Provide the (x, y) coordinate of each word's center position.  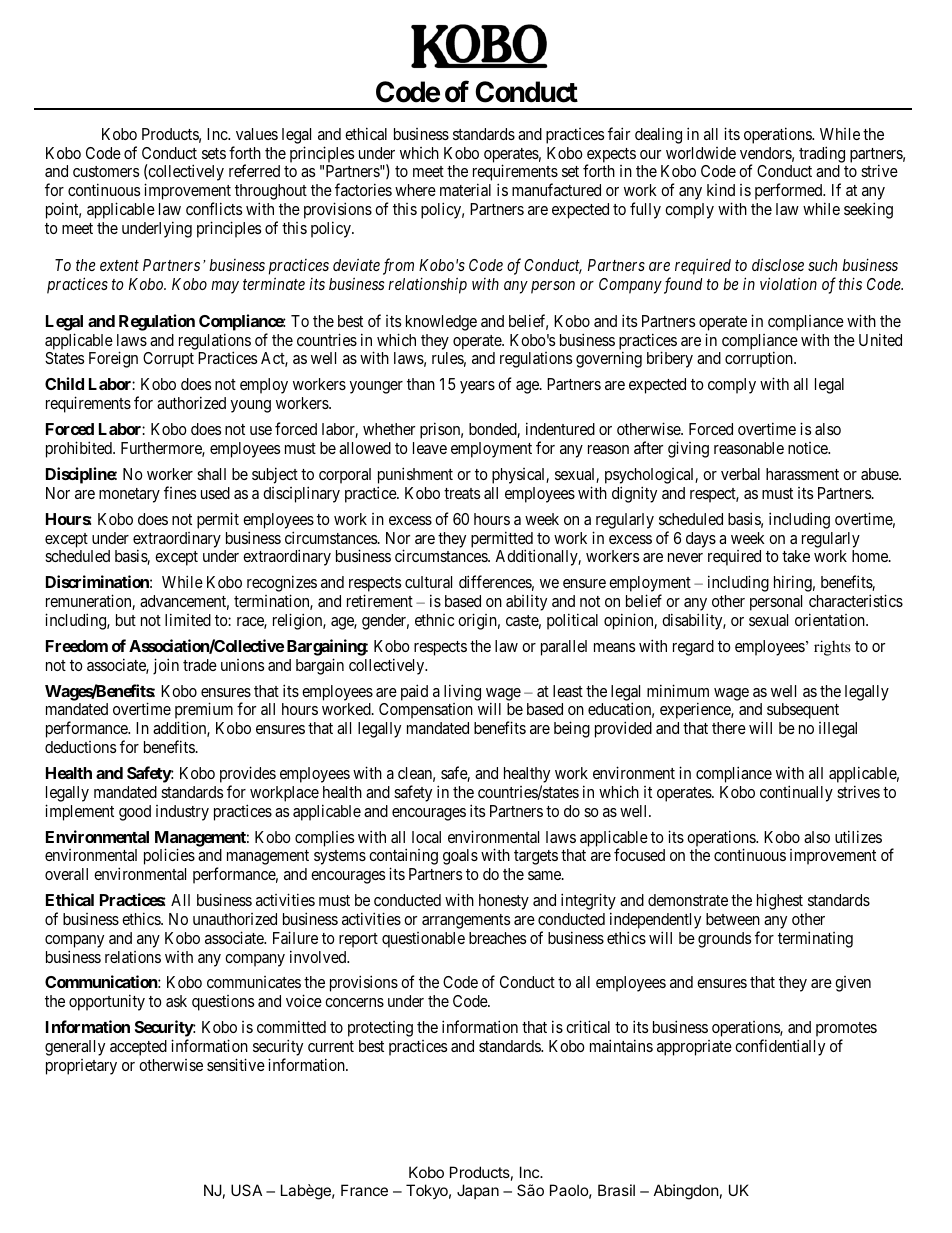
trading (822, 154)
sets (214, 153)
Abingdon (686, 1192)
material (465, 189)
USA (246, 1190)
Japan (478, 1191)
